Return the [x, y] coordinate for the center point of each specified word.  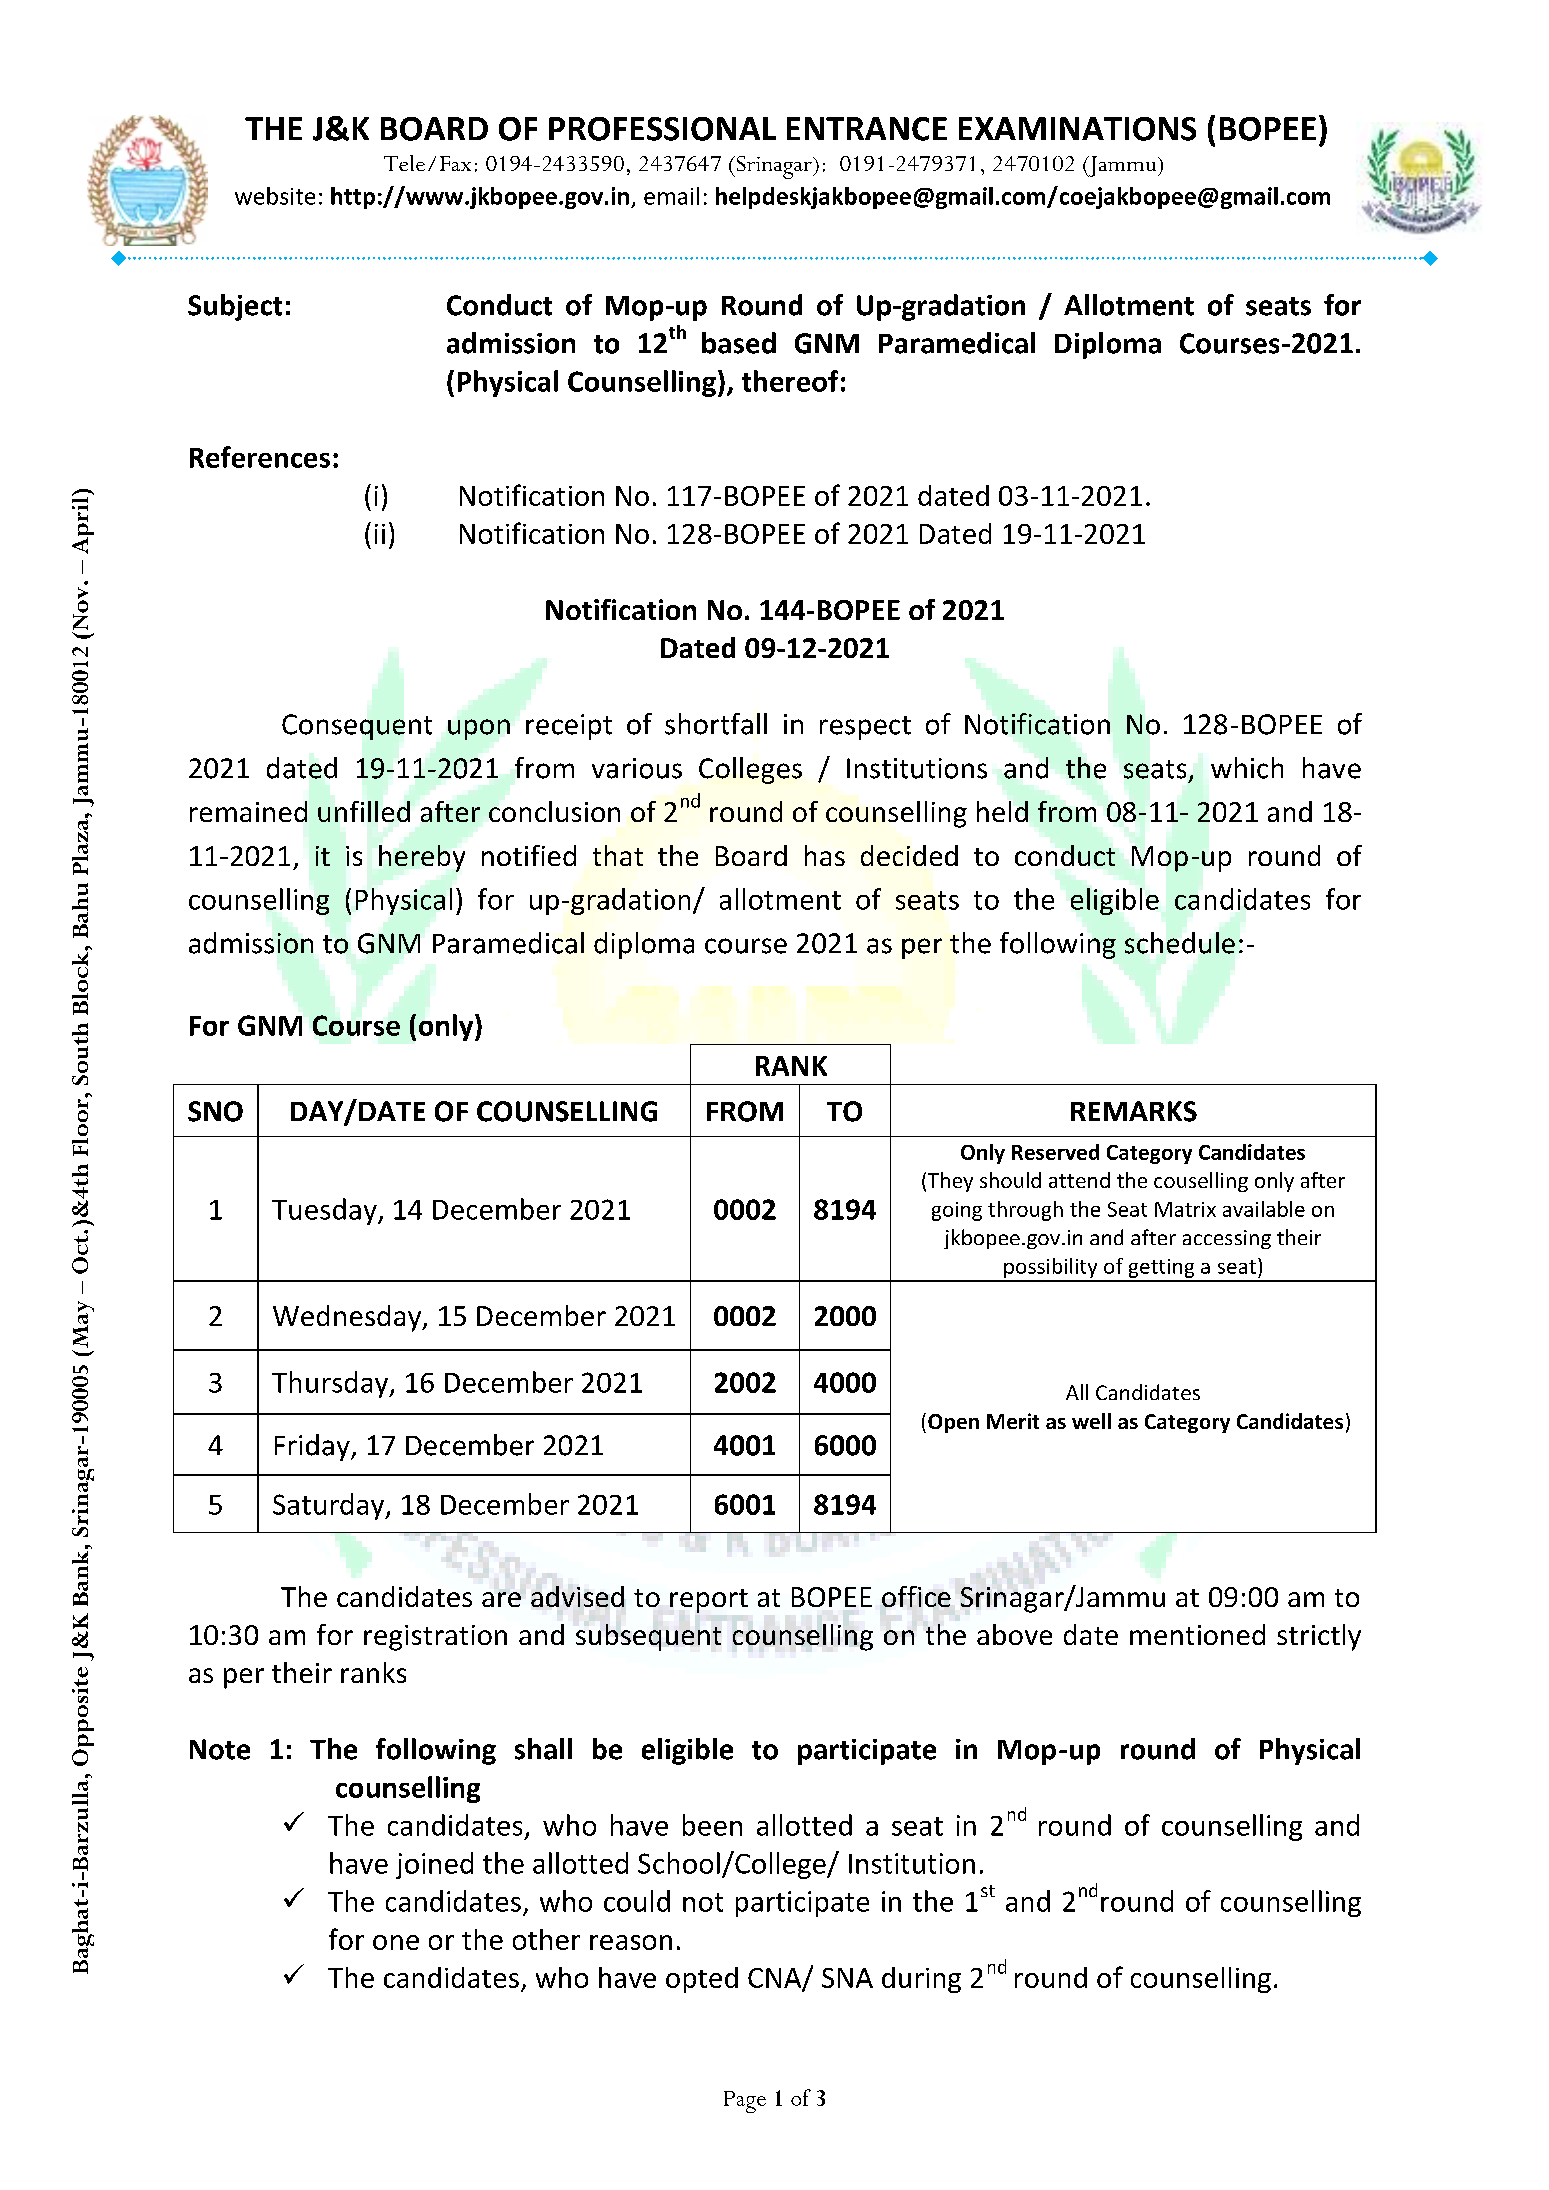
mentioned [1197, 1634]
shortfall [716, 724]
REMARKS [1134, 1111]
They [950, 1182]
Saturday [330, 1506]
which [1247, 768]
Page [745, 2102]
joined [434, 1865]
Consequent [357, 727]
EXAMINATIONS [1077, 129]
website [275, 196]
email [671, 196]
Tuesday [325, 1211]
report [709, 1601]
